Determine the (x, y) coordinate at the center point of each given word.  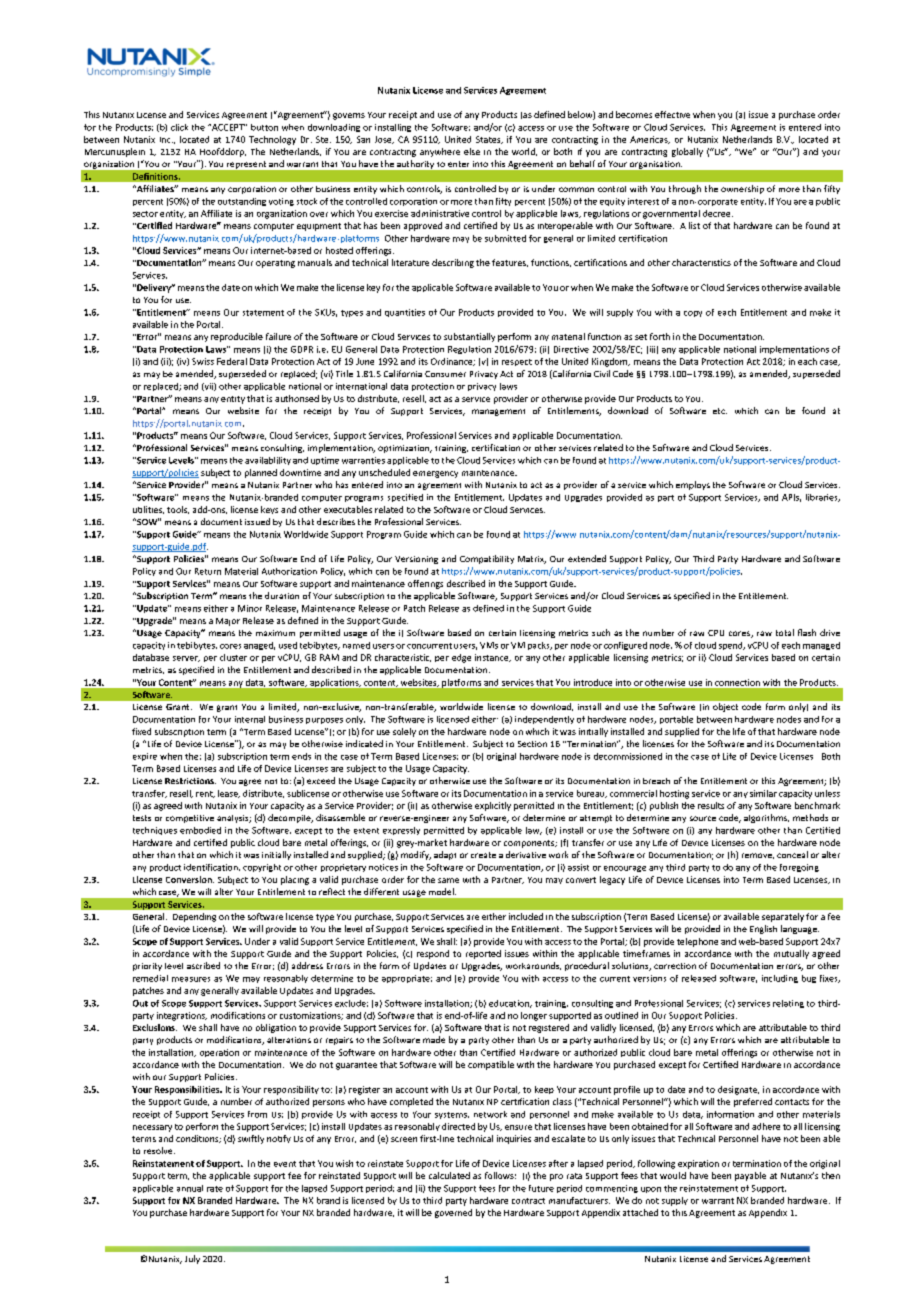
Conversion (190, 879)
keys (269, 510)
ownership (742, 189)
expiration (698, 1164)
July (192, 1259)
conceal (792, 854)
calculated (449, 1175)
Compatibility (487, 559)
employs (693, 485)
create (483, 855)
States (489, 140)
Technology (272, 140)
